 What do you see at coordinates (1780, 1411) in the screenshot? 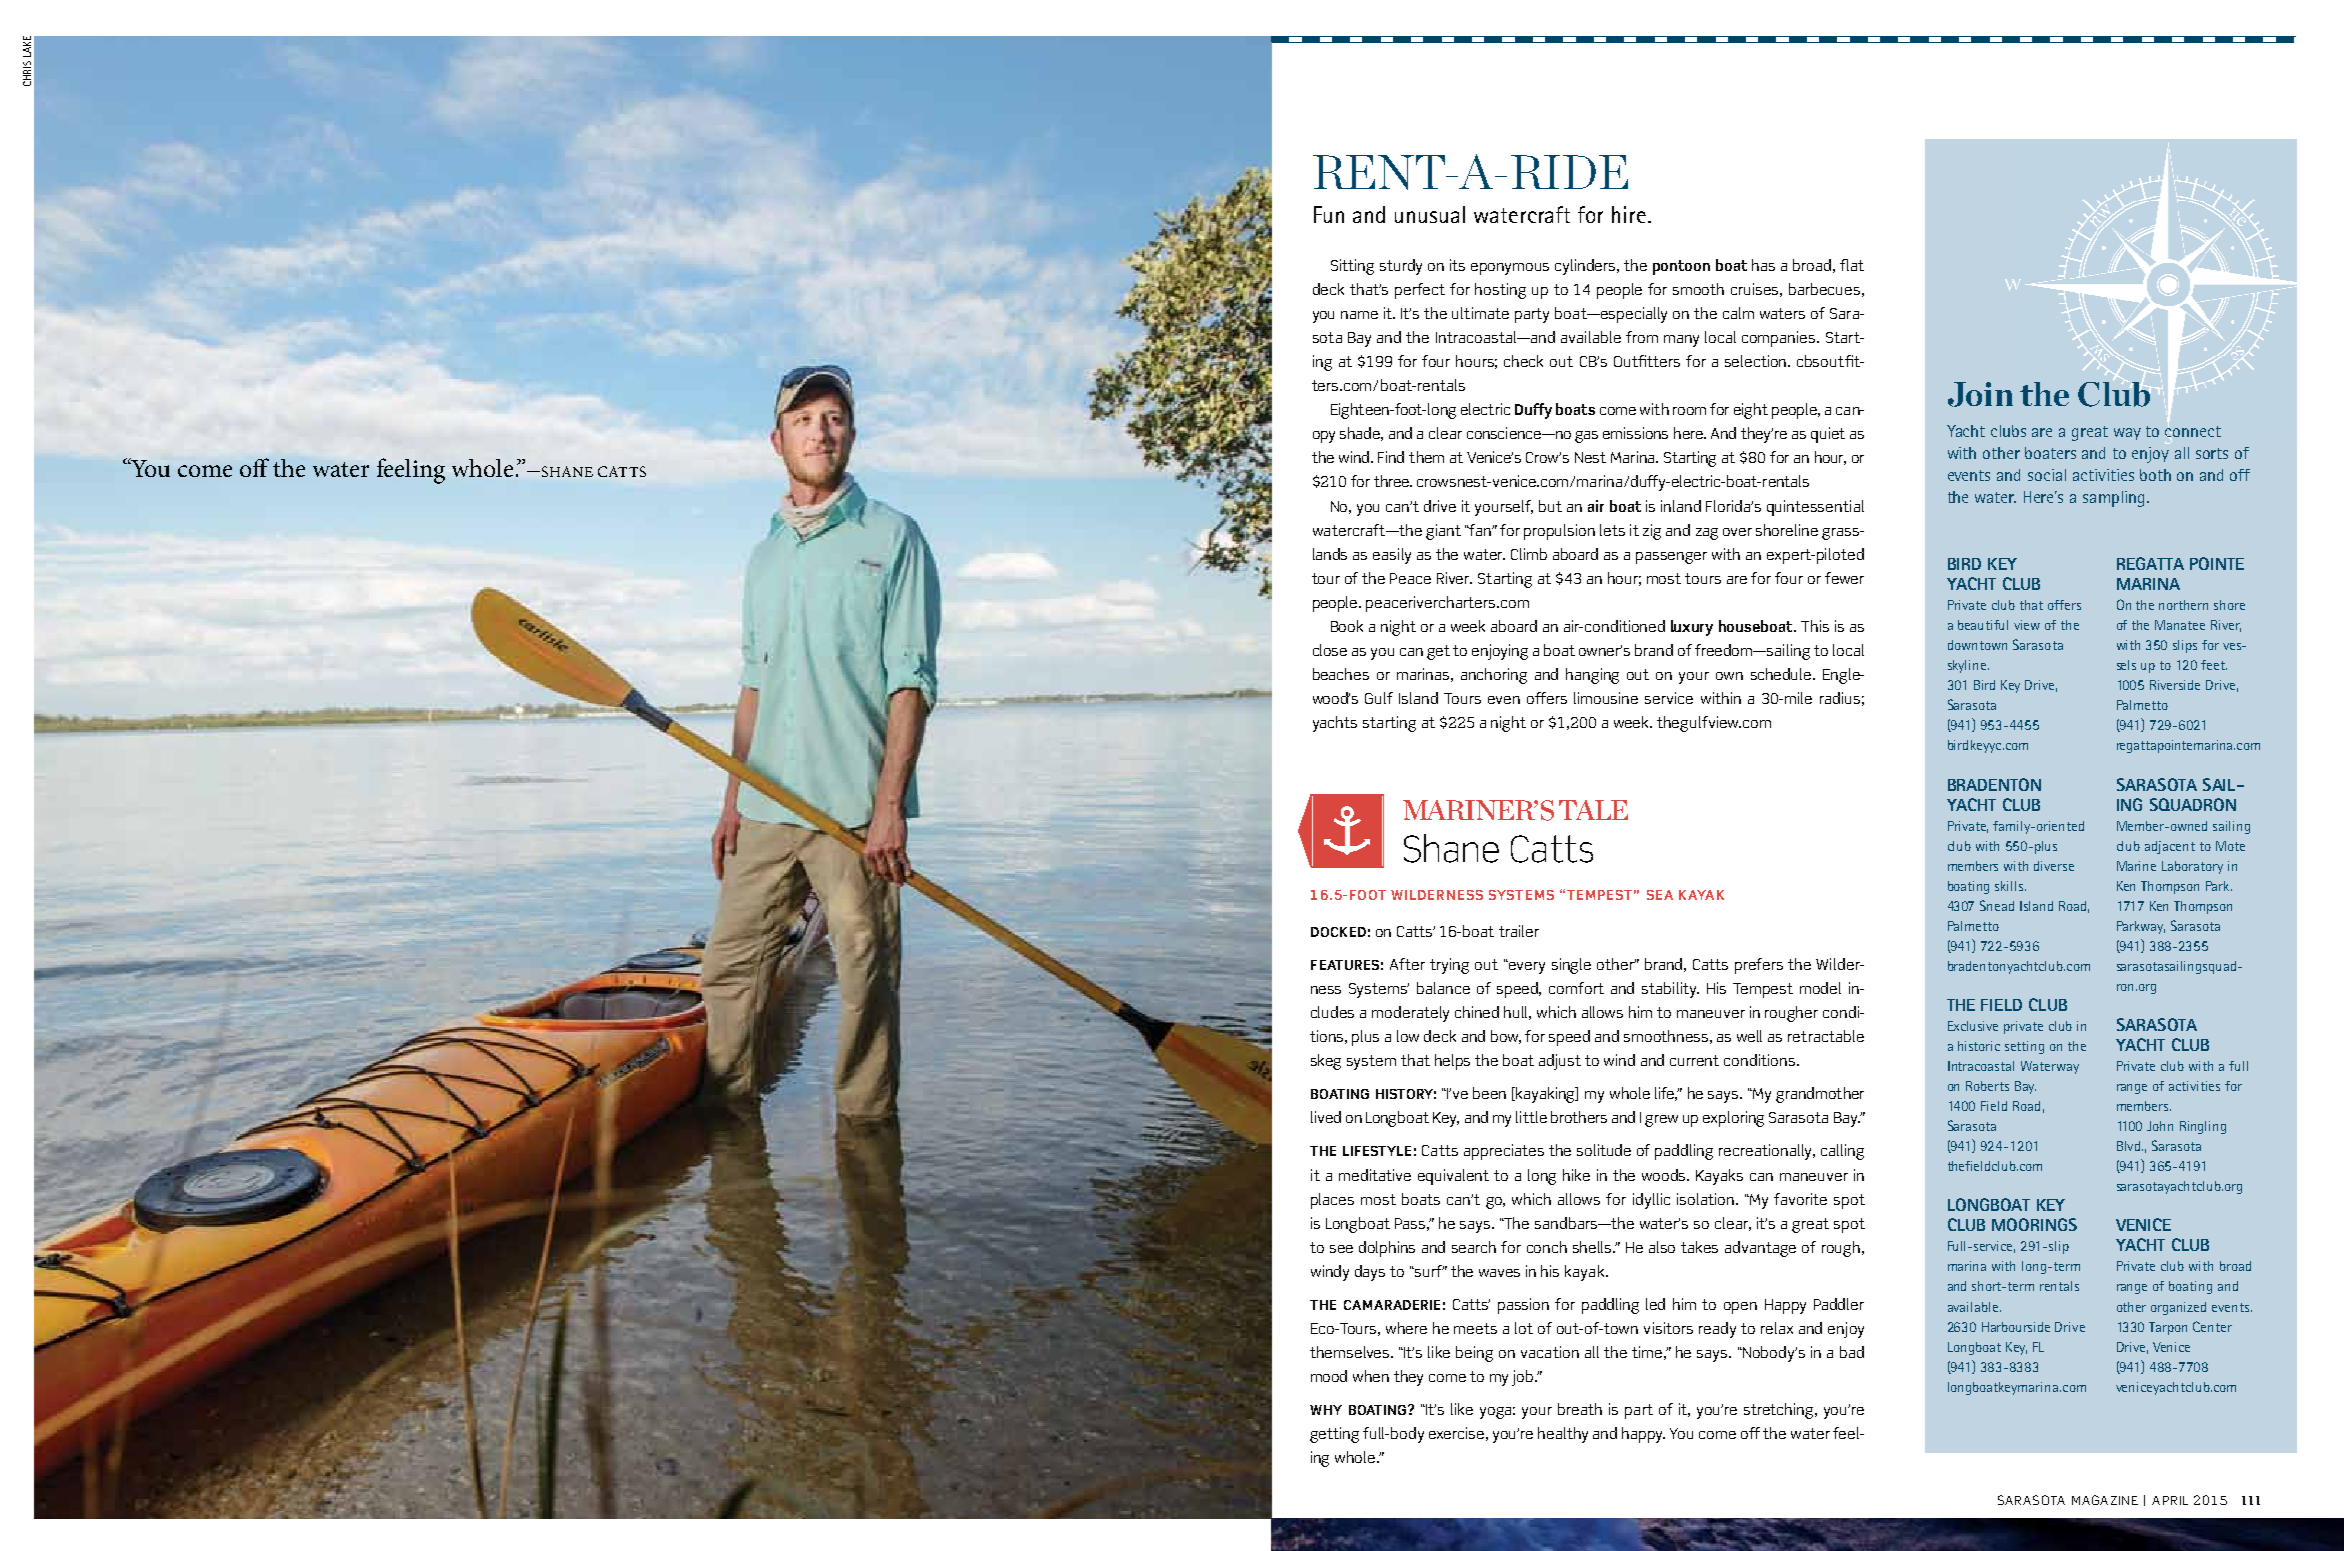
I see `stretching` at bounding box center [1780, 1411].
